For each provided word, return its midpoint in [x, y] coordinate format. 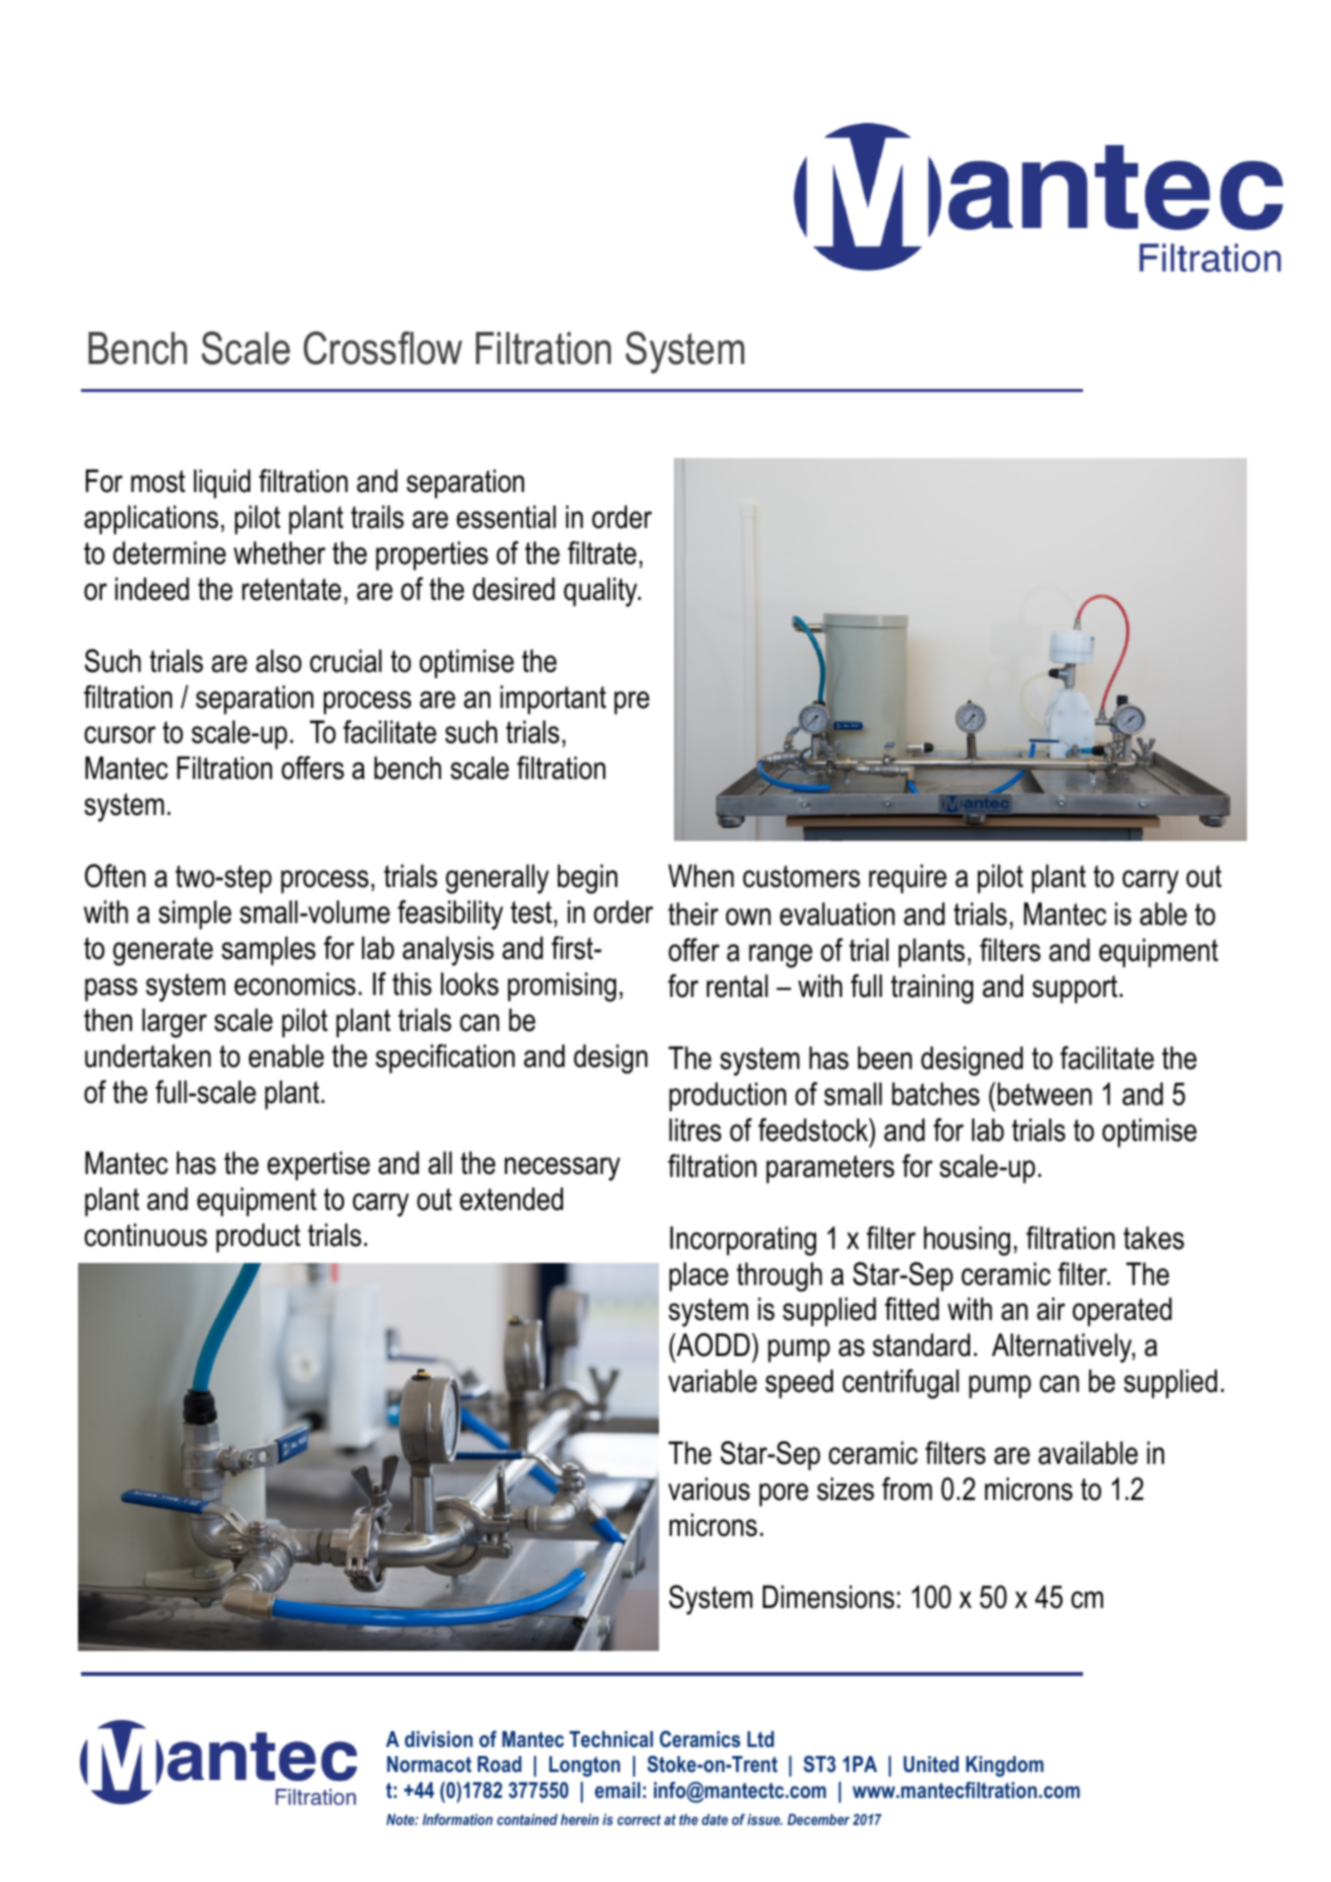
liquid [222, 484]
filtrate [602, 553]
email [617, 1790]
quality [602, 592]
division [439, 1739]
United [931, 1764]
